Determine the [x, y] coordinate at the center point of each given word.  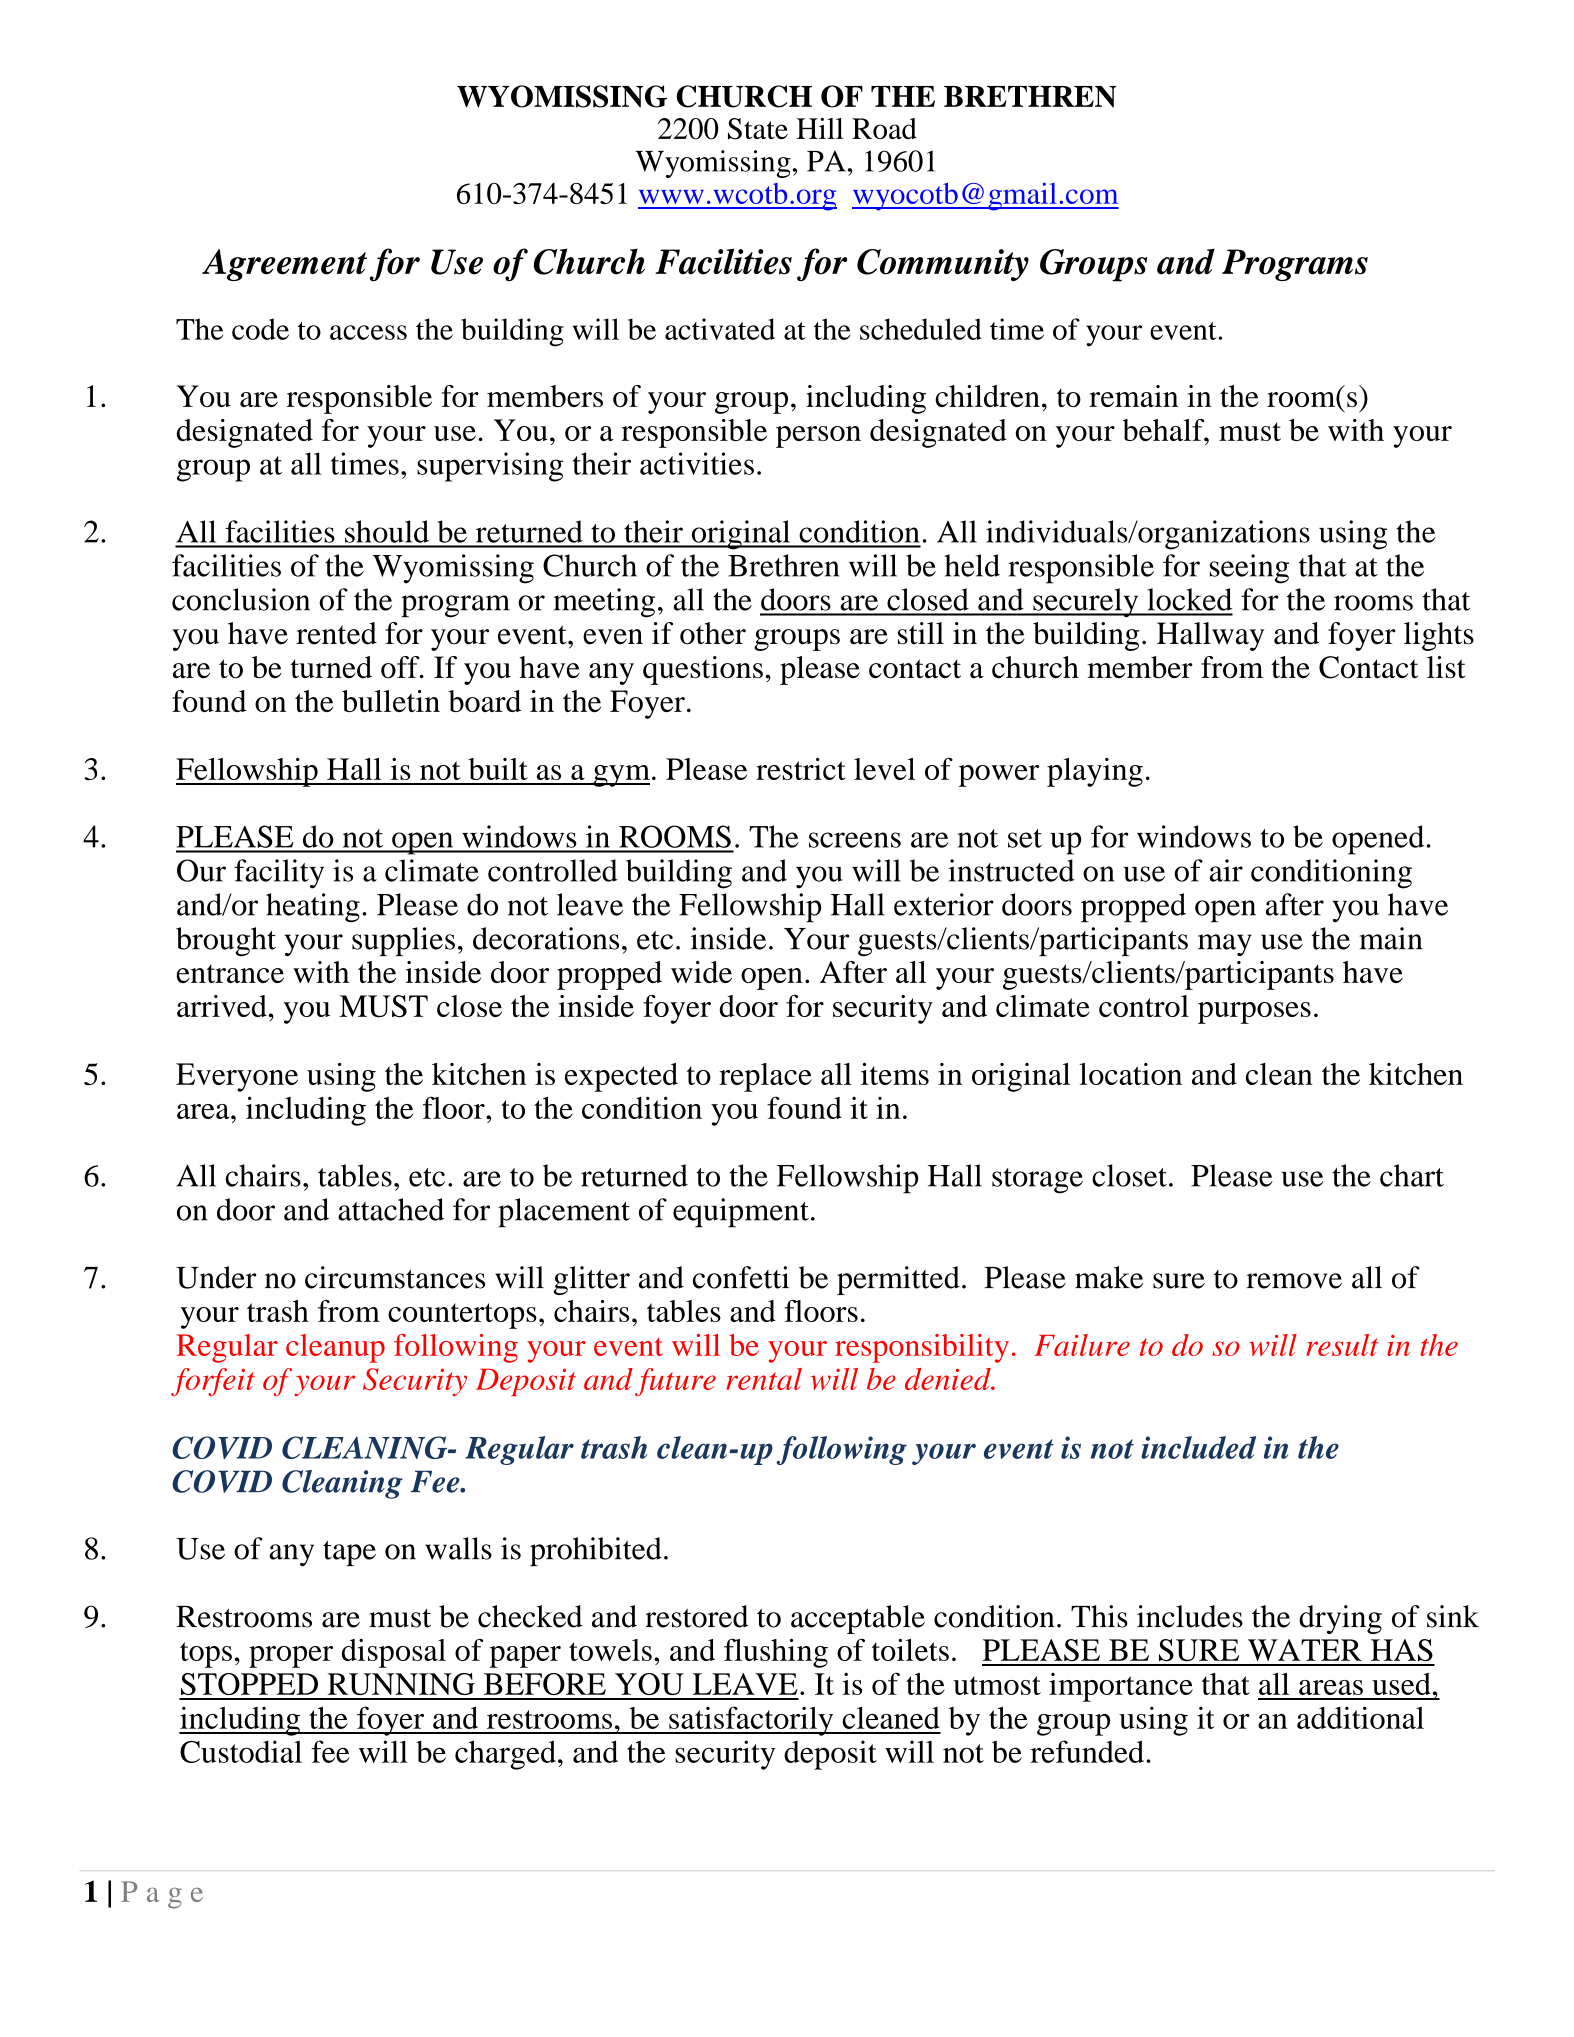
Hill [820, 128]
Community [943, 265]
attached [391, 1209]
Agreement [284, 265]
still [921, 633]
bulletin [391, 701]
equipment [741, 1212]
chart [1412, 1175]
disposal [394, 1653]
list [1446, 667]
